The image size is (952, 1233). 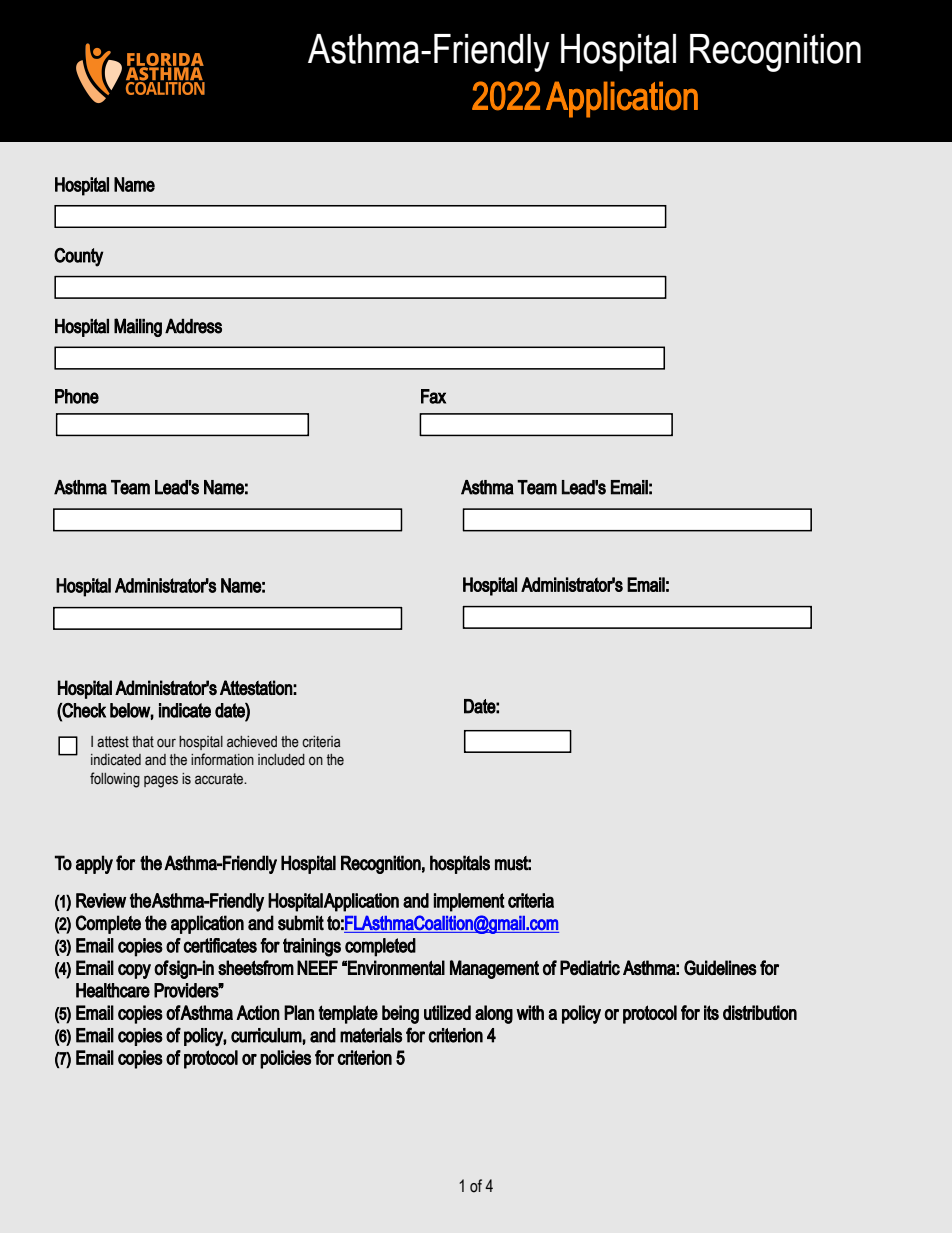 I want to click on that, so click(x=143, y=742).
